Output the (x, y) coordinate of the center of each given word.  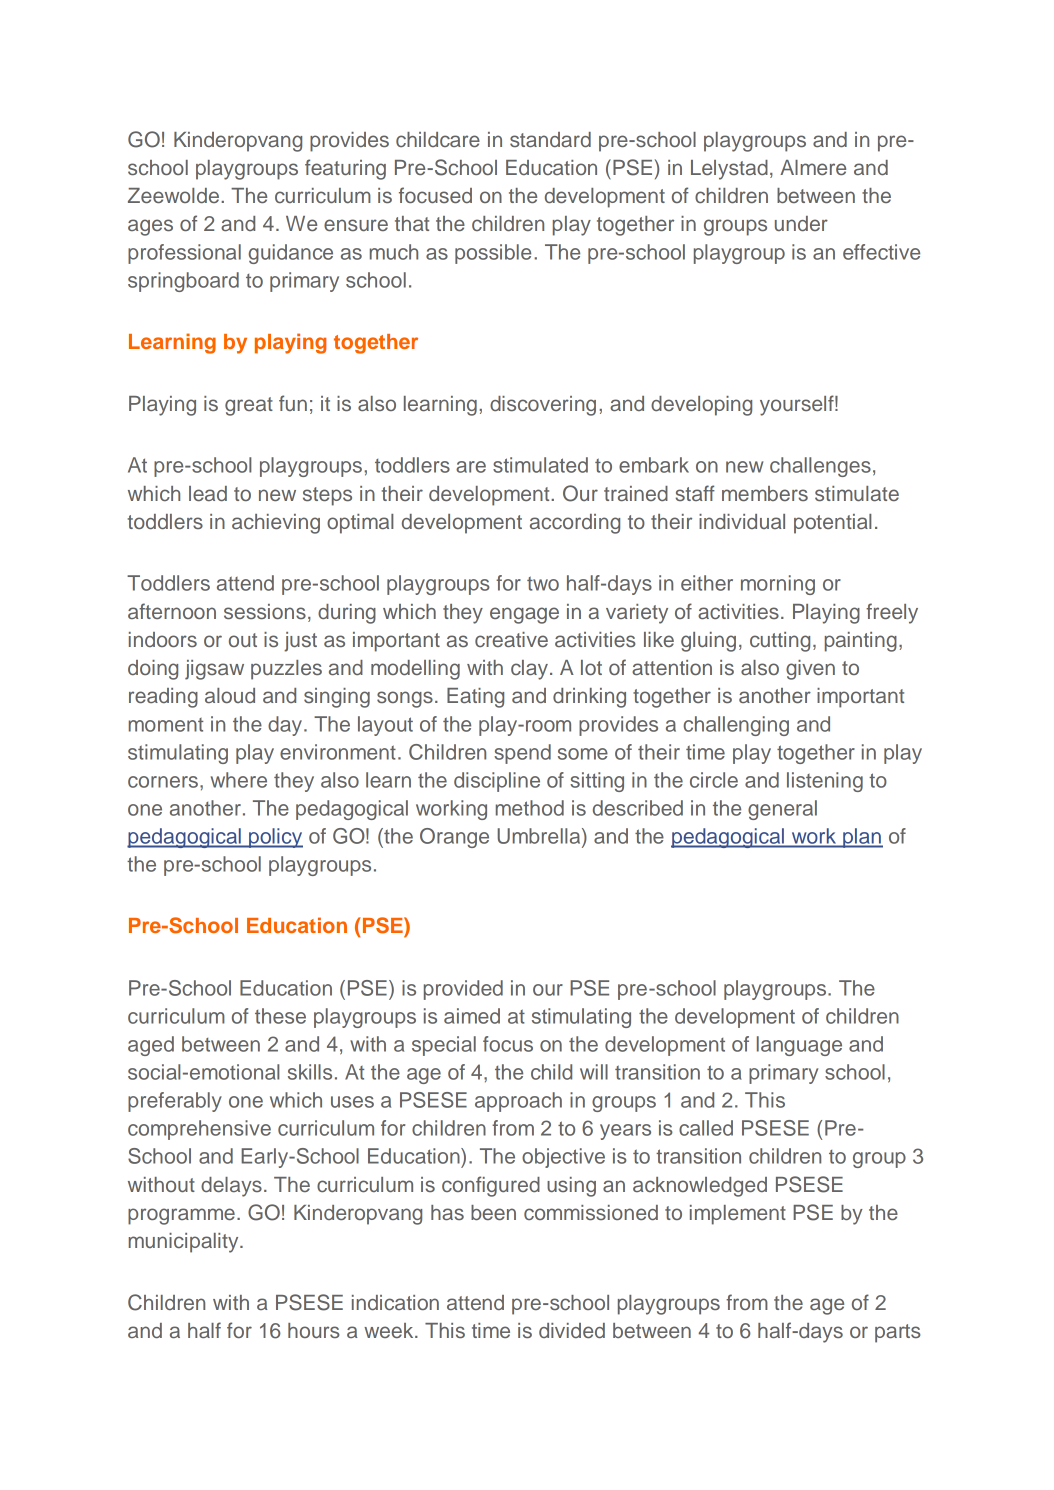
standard (550, 139)
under (801, 223)
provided (463, 990)
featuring (345, 169)
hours (314, 1330)
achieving (276, 524)
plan (862, 838)
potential (832, 524)
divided (572, 1330)
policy (275, 838)
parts (898, 1333)
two (543, 583)
